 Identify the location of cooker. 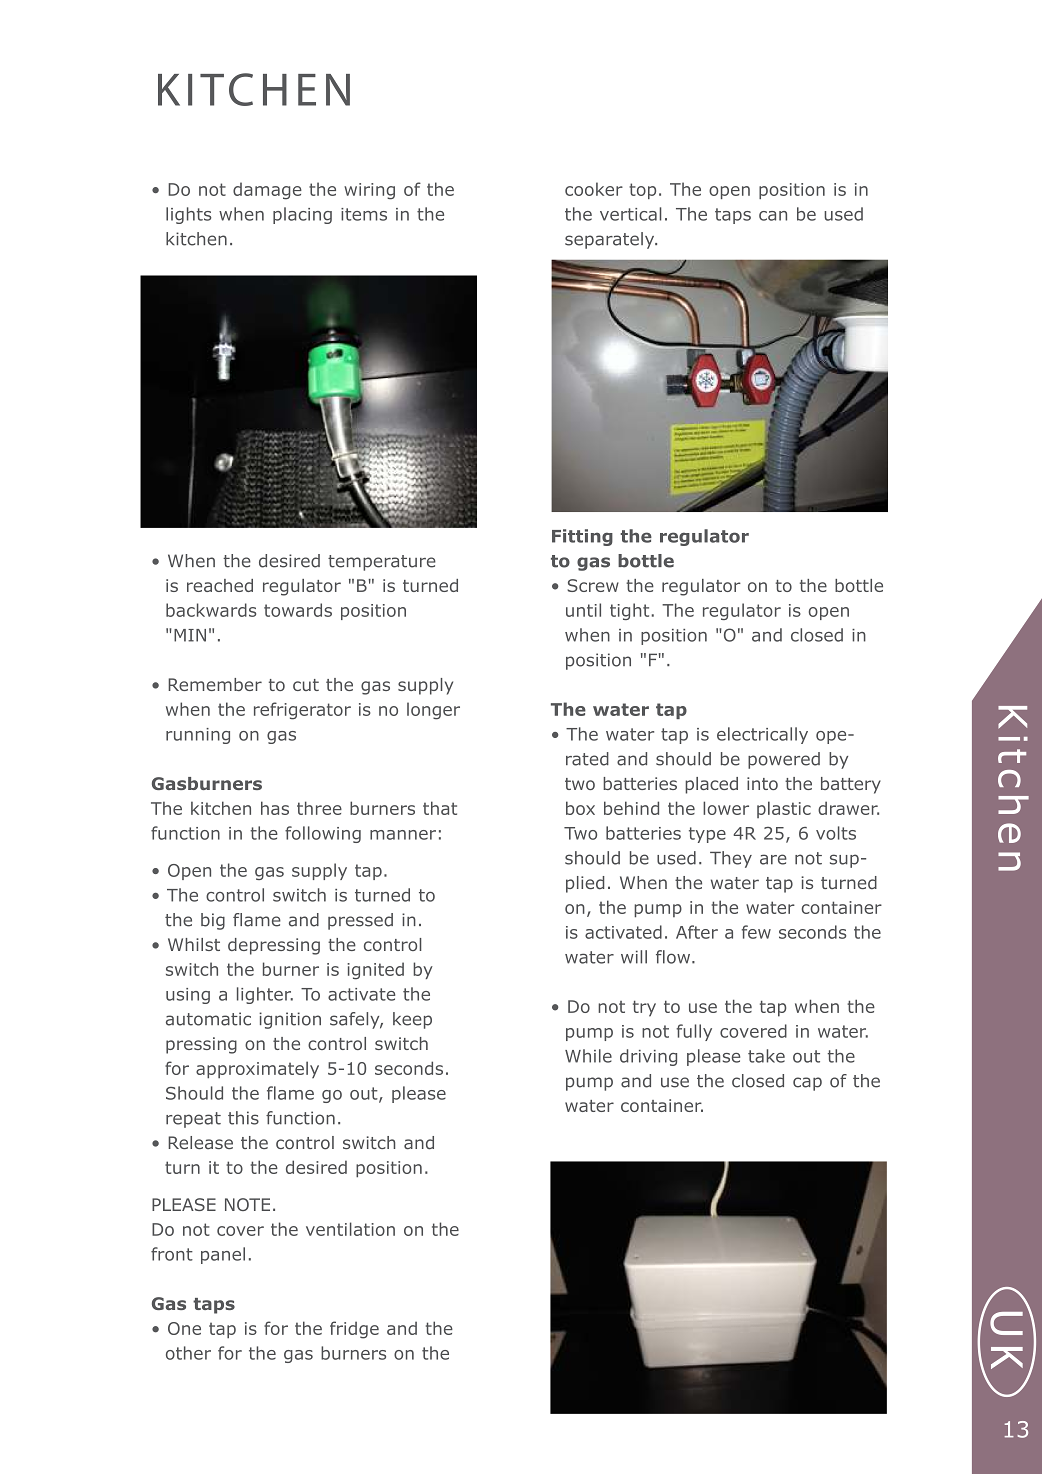
(594, 189).
